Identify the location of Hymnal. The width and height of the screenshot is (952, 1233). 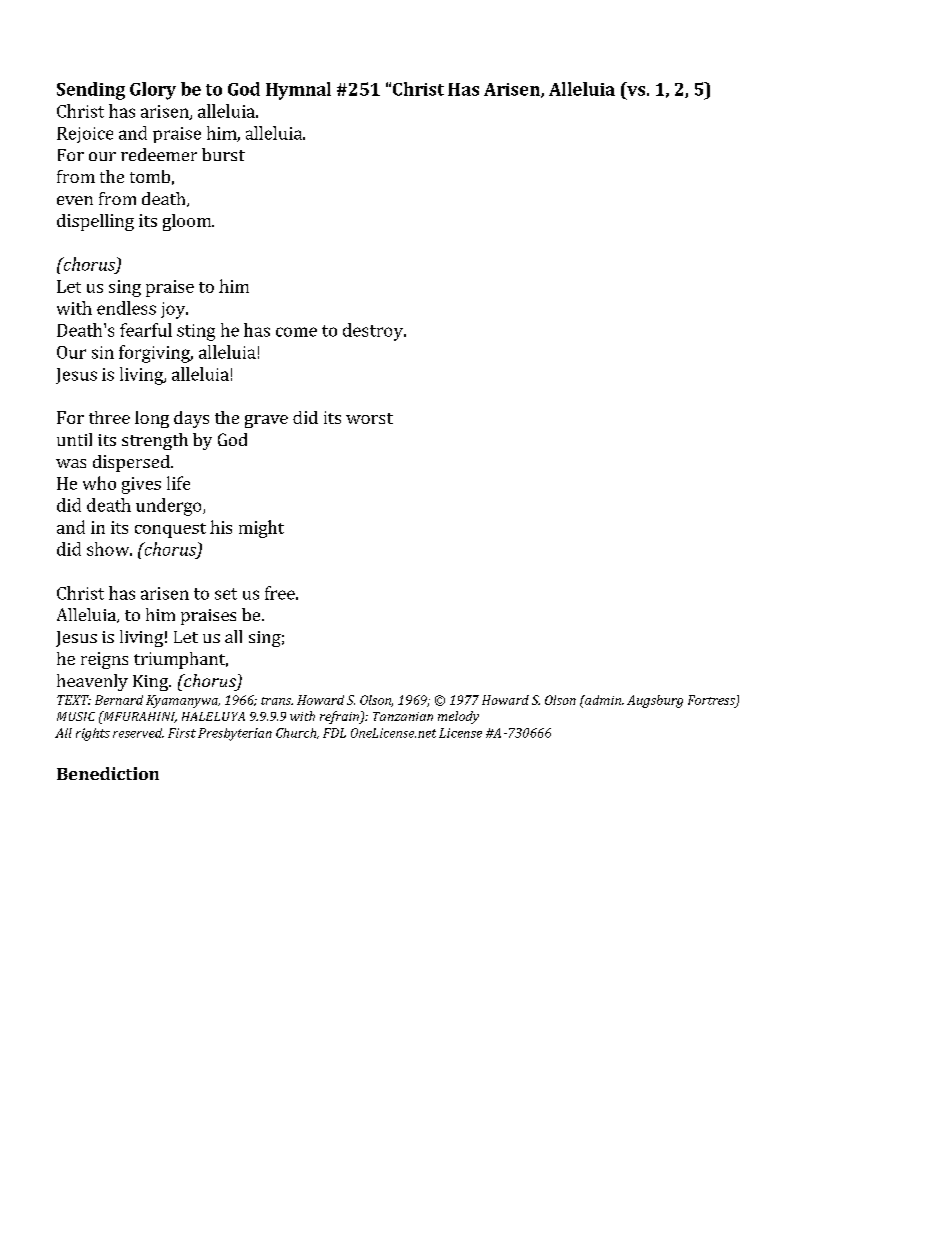
(298, 91).
